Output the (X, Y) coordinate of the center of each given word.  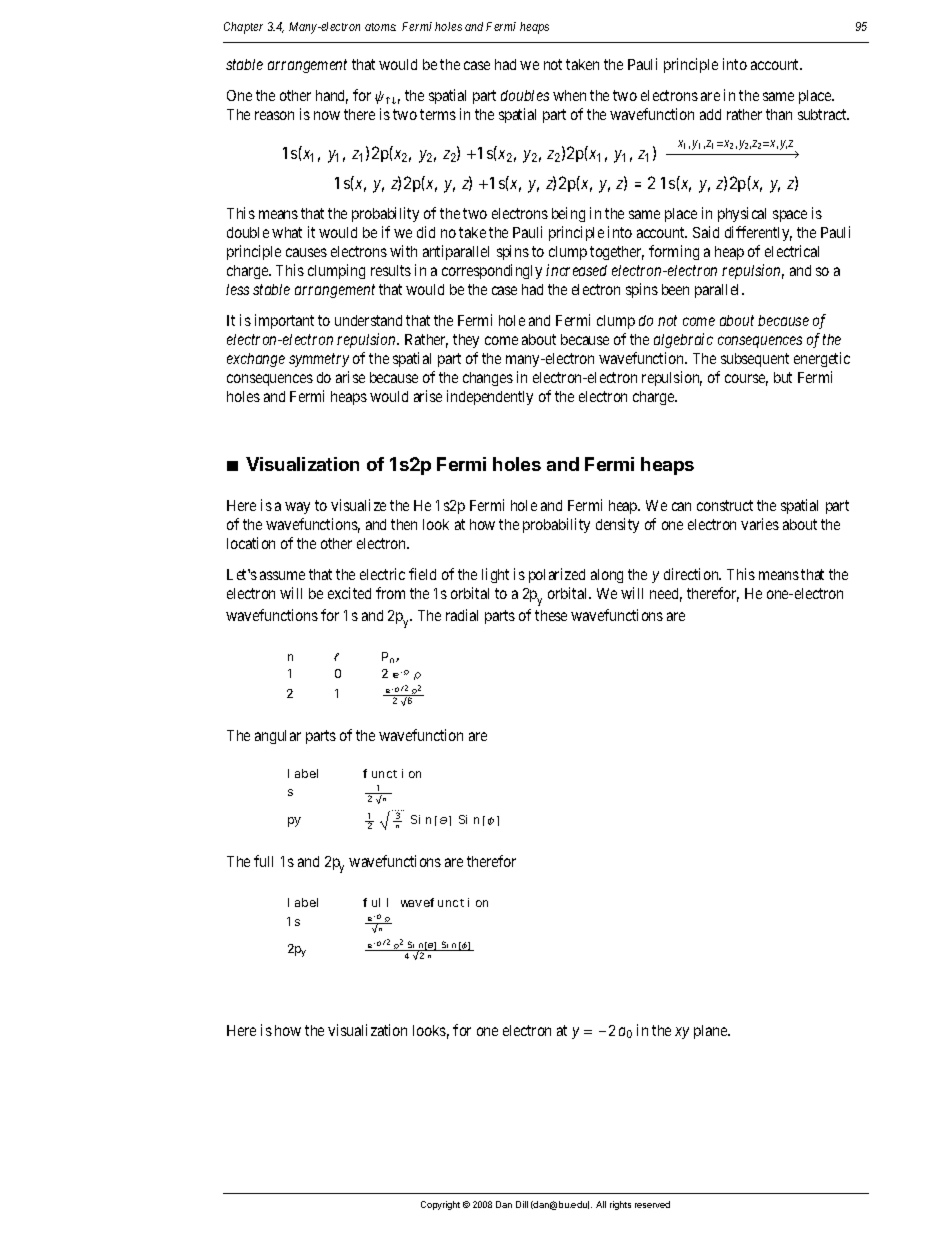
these (551, 615)
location (251, 543)
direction (692, 574)
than (779, 114)
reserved (652, 1204)
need (666, 595)
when (569, 95)
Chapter (243, 28)
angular (278, 737)
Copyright (440, 1205)
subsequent (755, 360)
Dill (522, 1204)
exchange (256, 360)
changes (488, 379)
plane (711, 1032)
